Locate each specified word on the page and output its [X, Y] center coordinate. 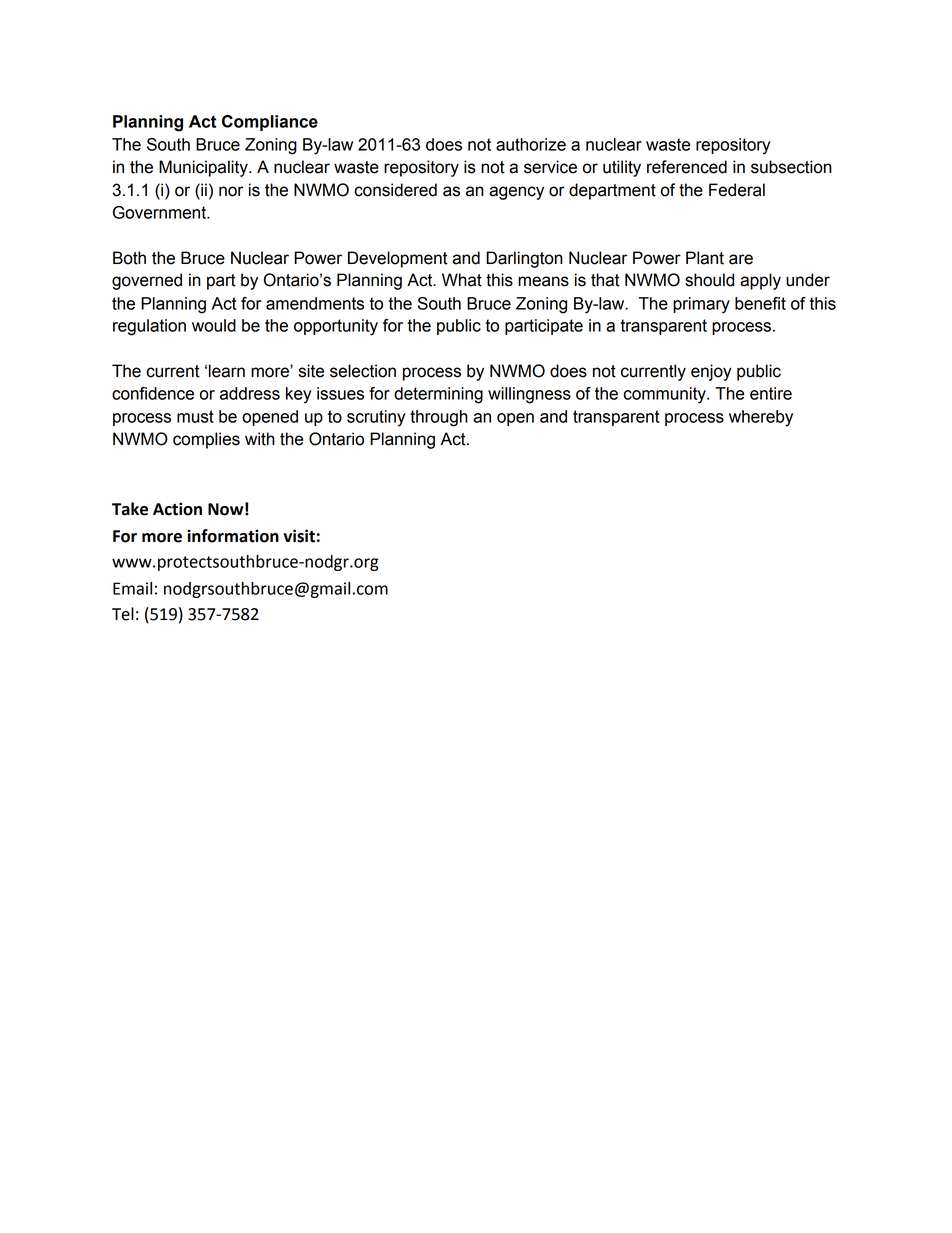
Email [132, 588]
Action [177, 509]
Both [129, 258]
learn [227, 371]
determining [438, 395]
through [439, 418]
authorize [531, 144]
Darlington [524, 259]
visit [299, 536]
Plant [705, 258]
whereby [761, 418]
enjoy [711, 372]
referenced [687, 167]
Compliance [270, 123]
